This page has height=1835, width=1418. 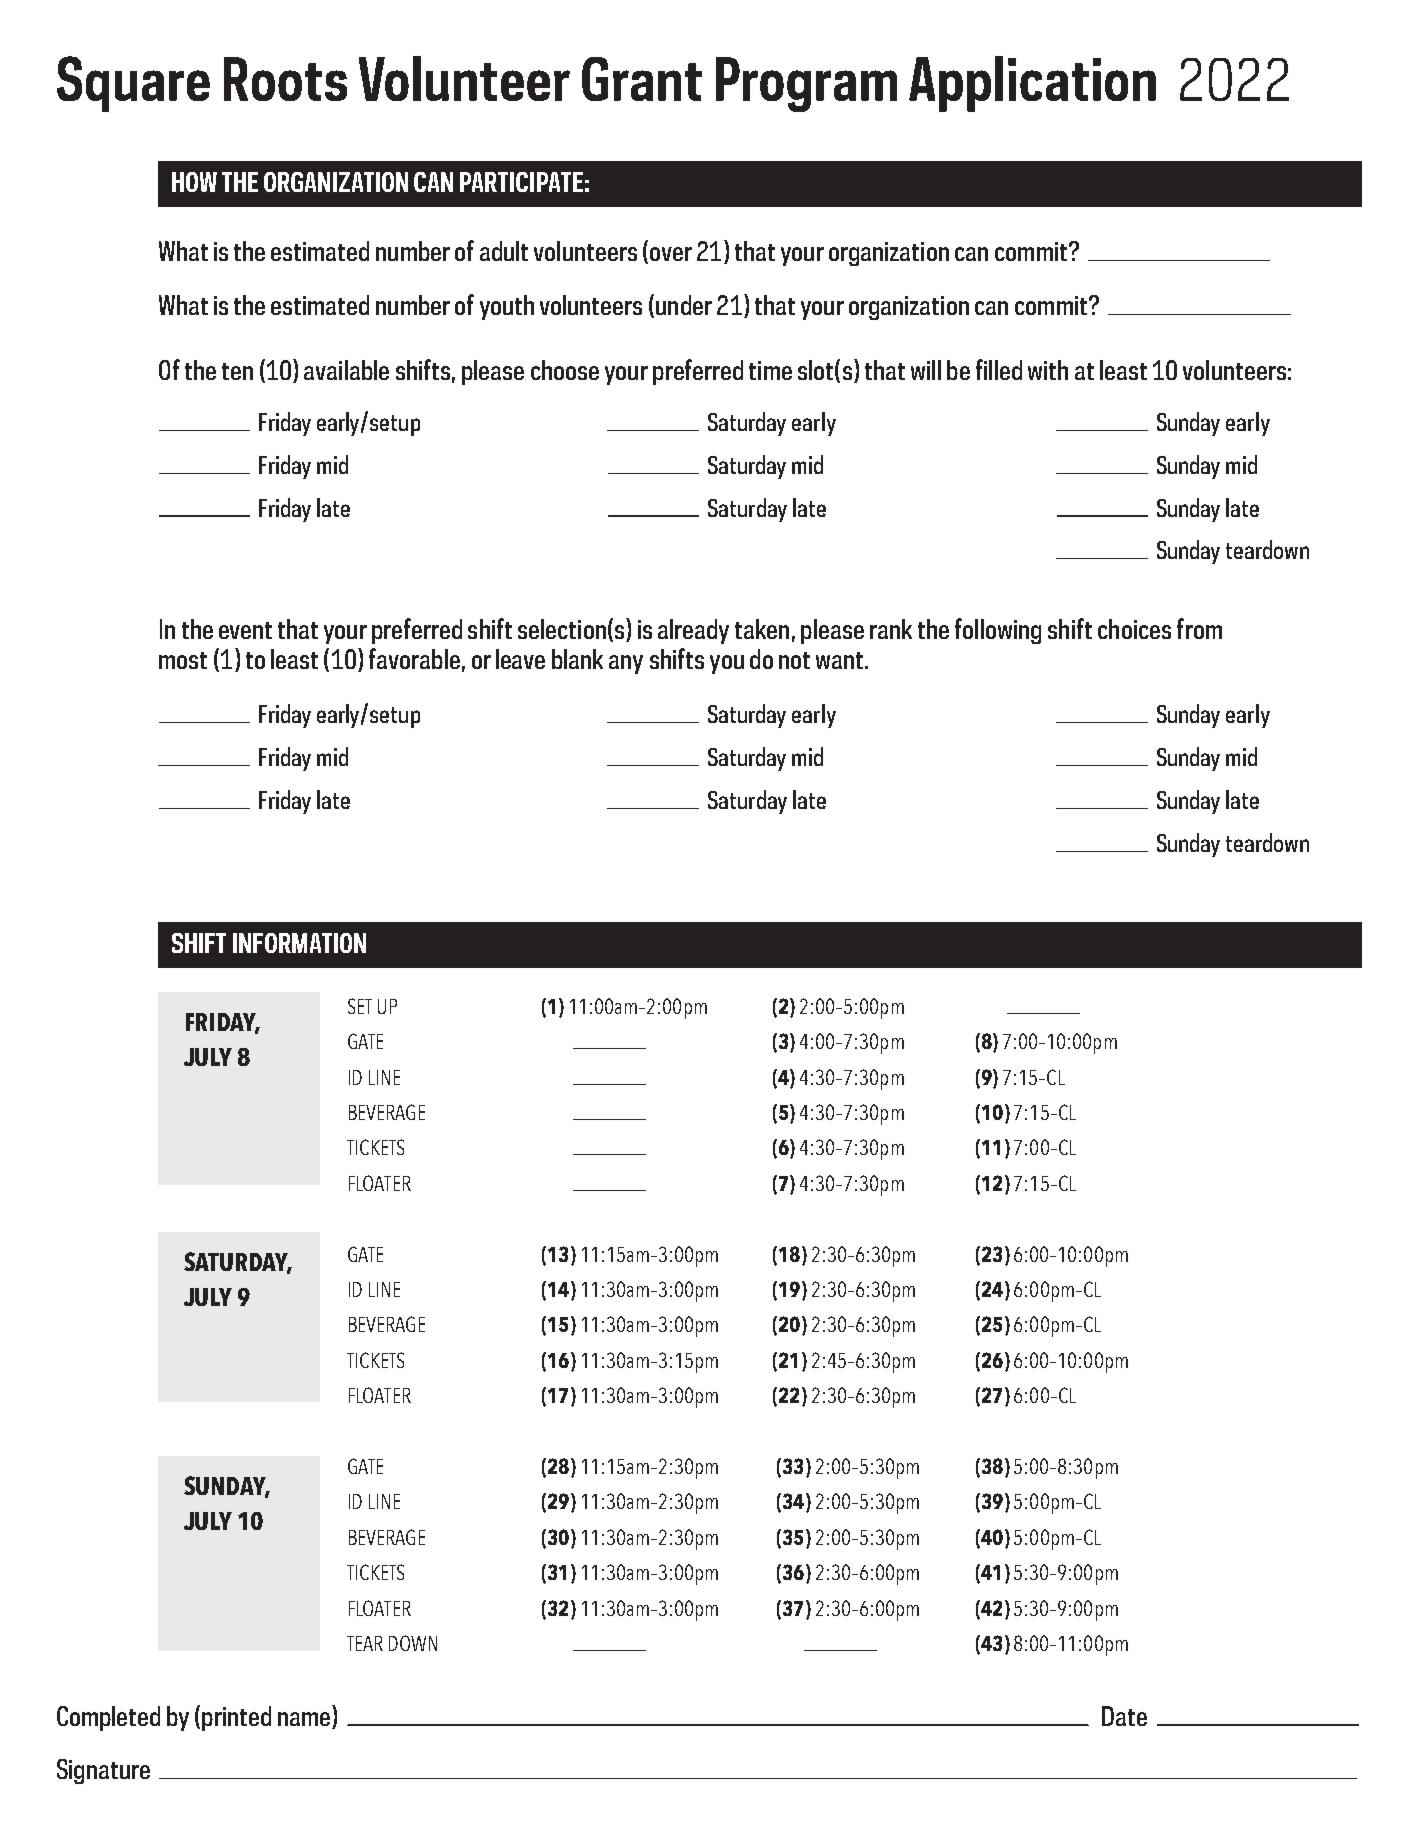 What do you see at coordinates (626, 664) in the page?
I see `any` at bounding box center [626, 664].
